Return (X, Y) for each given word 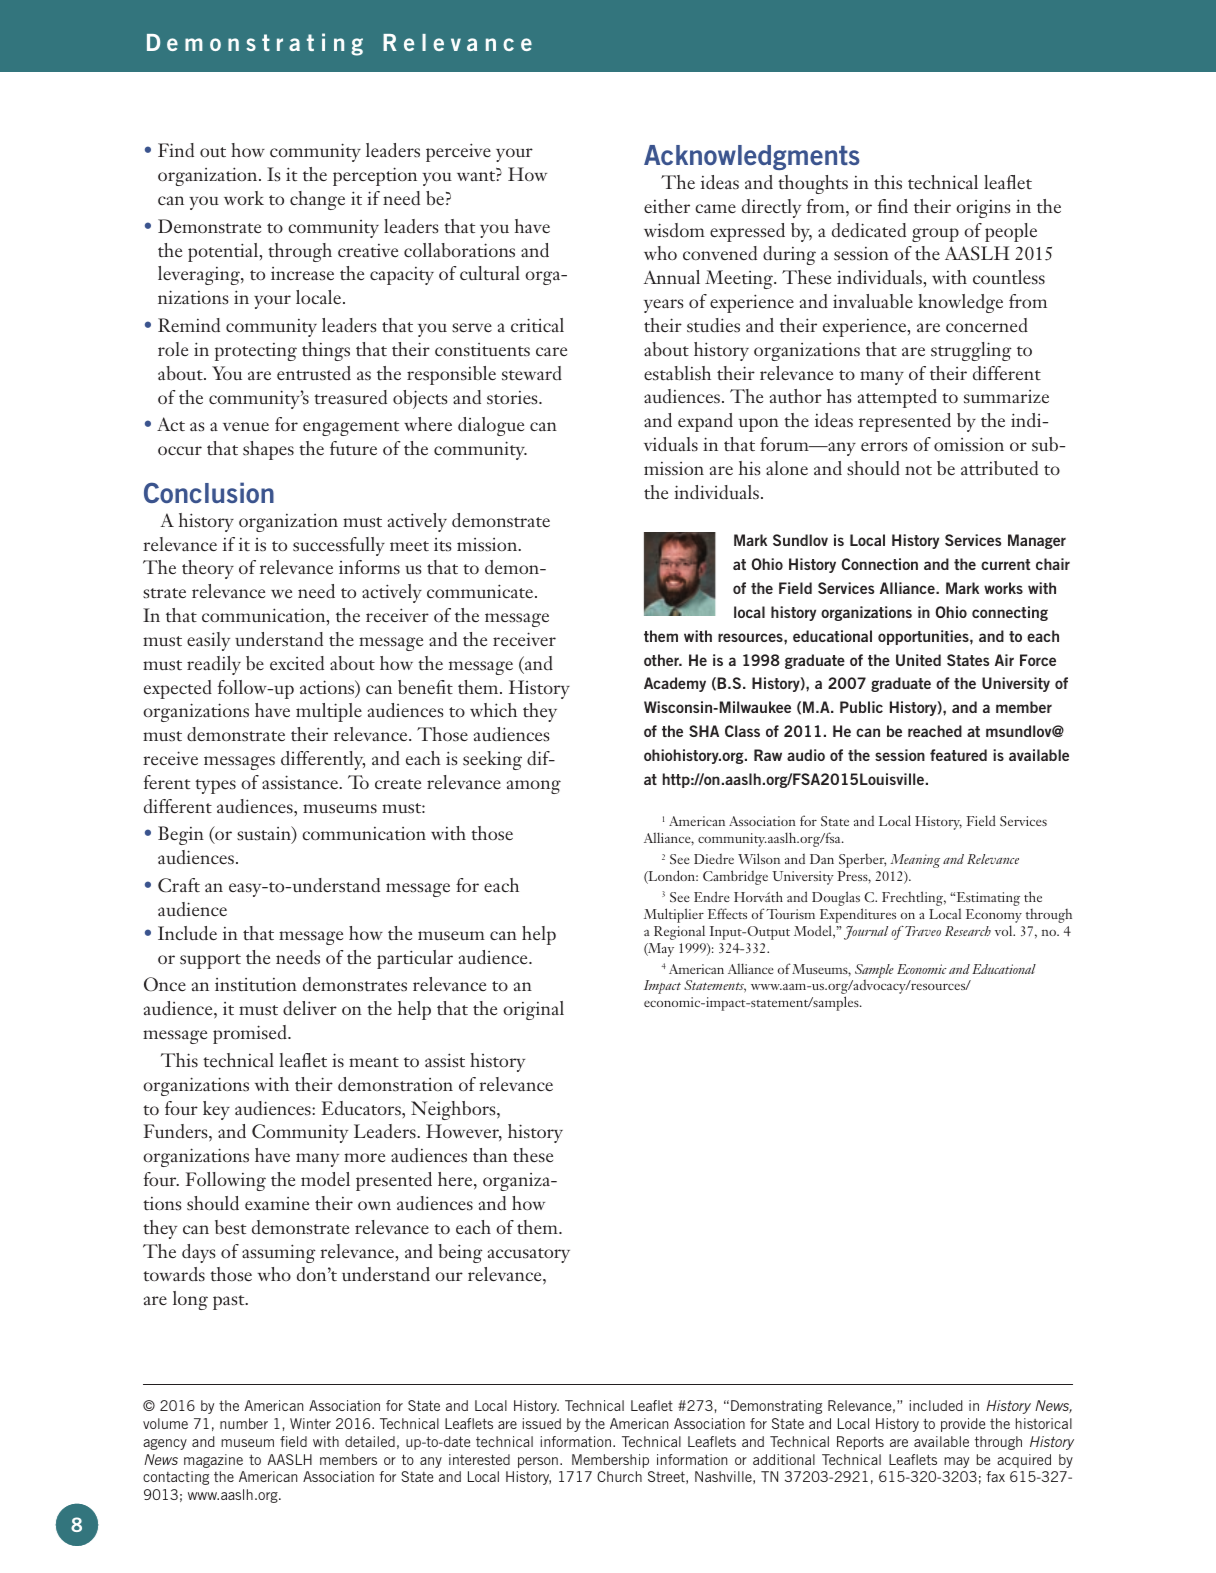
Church (619, 1476)
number (244, 1423)
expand (705, 422)
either (667, 206)
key (216, 1110)
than (490, 1155)
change (317, 200)
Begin (181, 835)
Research (968, 931)
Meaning (915, 861)
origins (983, 209)
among (534, 787)
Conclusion (209, 492)
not (918, 470)
